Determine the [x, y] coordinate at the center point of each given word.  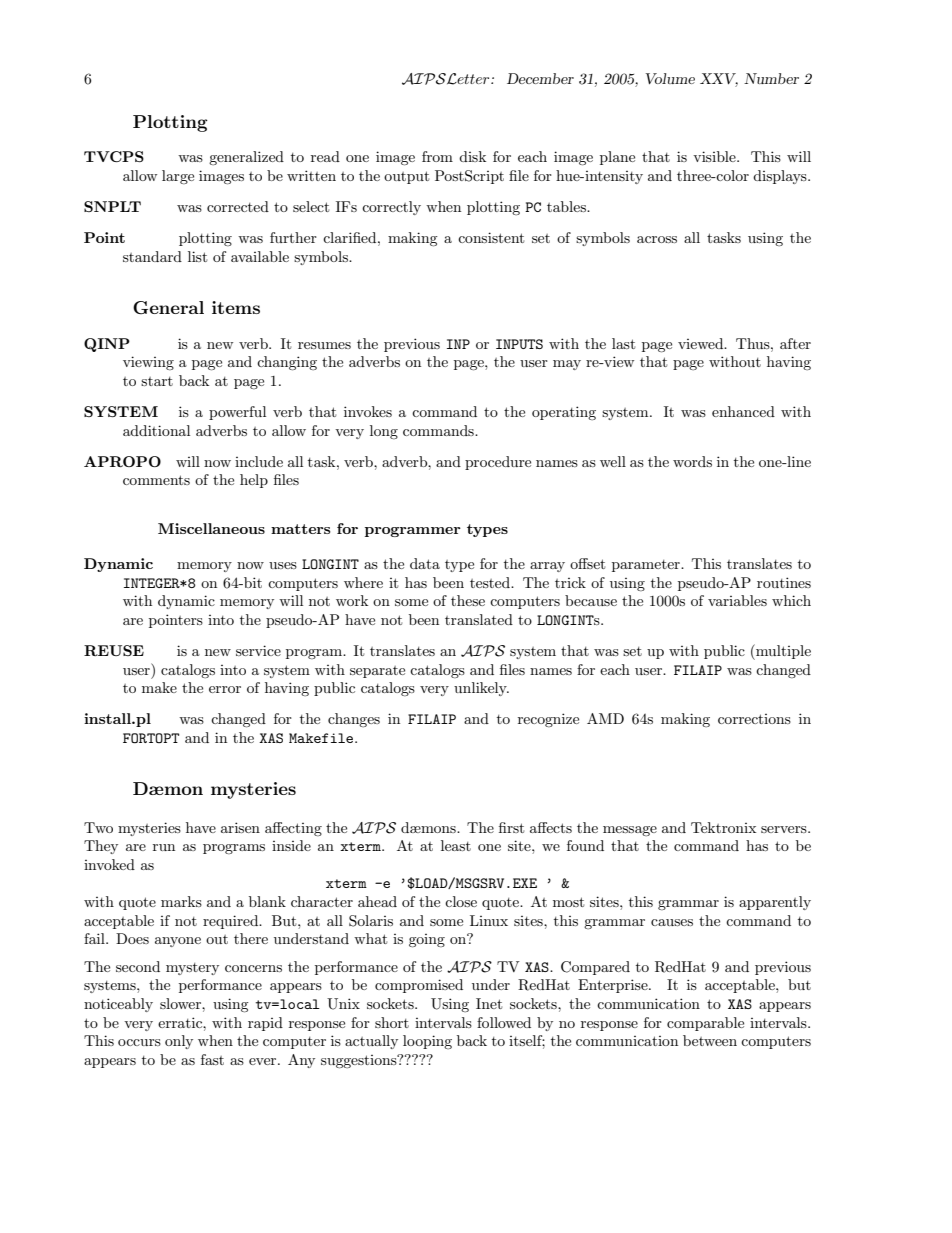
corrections [754, 719]
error [225, 689]
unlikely [481, 689]
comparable [705, 1024]
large [178, 177]
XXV [719, 80]
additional [156, 430]
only [179, 1042]
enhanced [743, 411]
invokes [368, 411]
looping [427, 1042]
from [437, 156]
